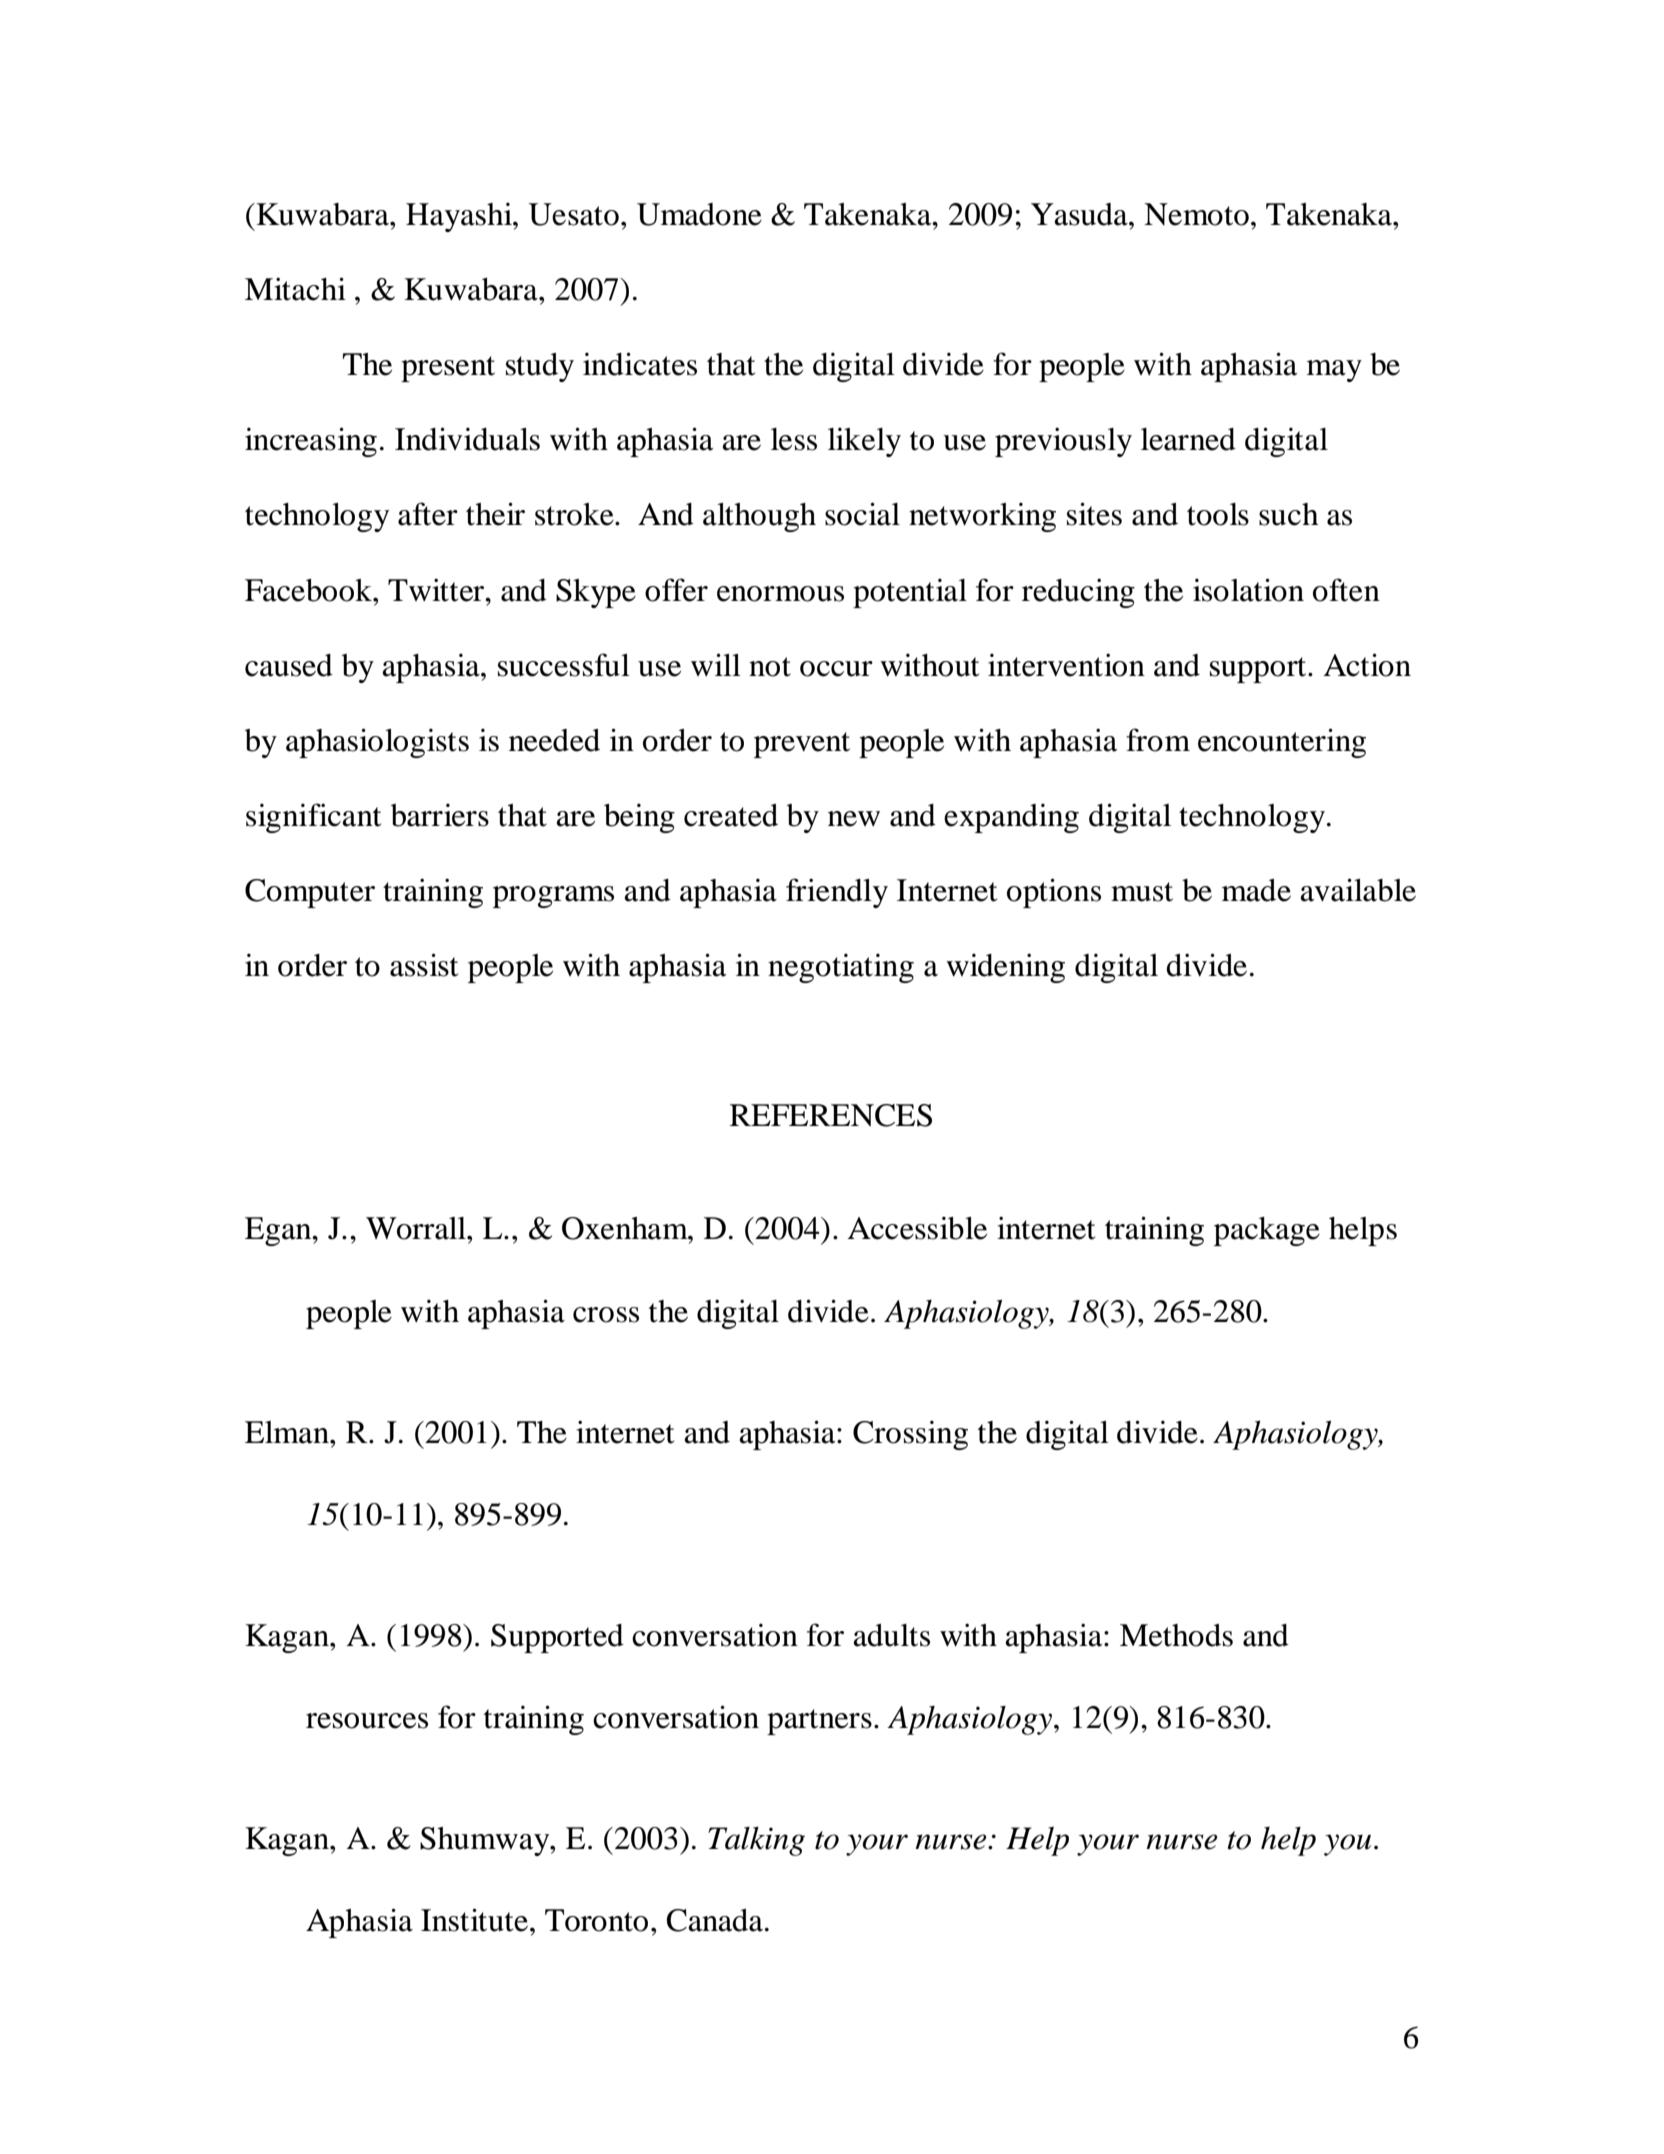 Image resolution: width=1664 pixels, height=2154 pixels. What do you see at coordinates (640, 364) in the screenshot?
I see `indicates` at bounding box center [640, 364].
